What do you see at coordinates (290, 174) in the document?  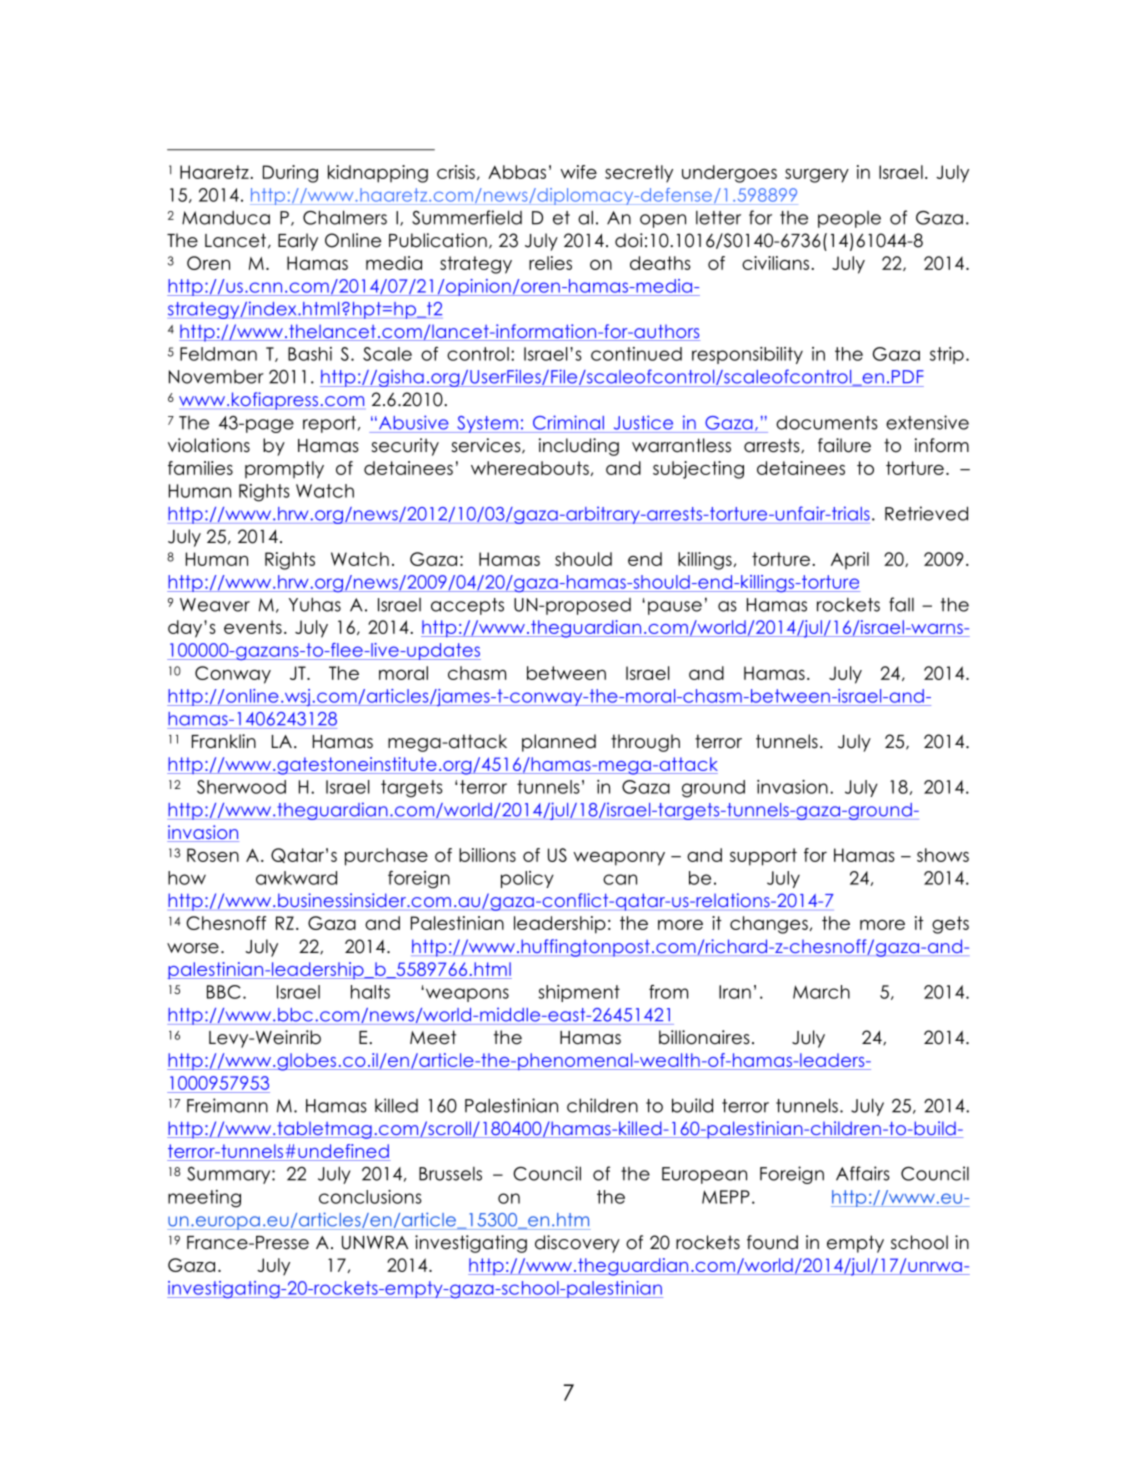 I see `During` at bounding box center [290, 174].
